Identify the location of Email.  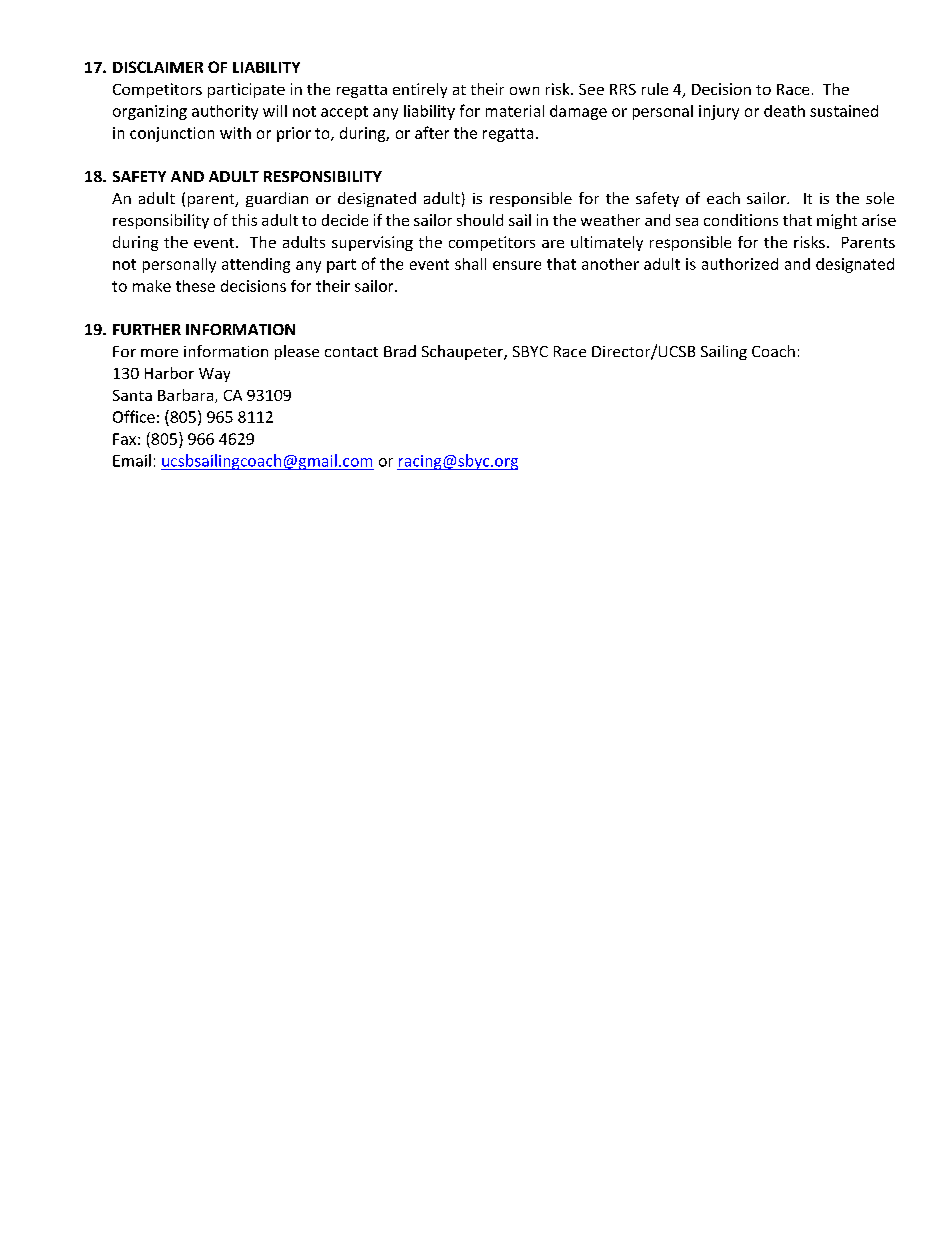
(132, 460).
